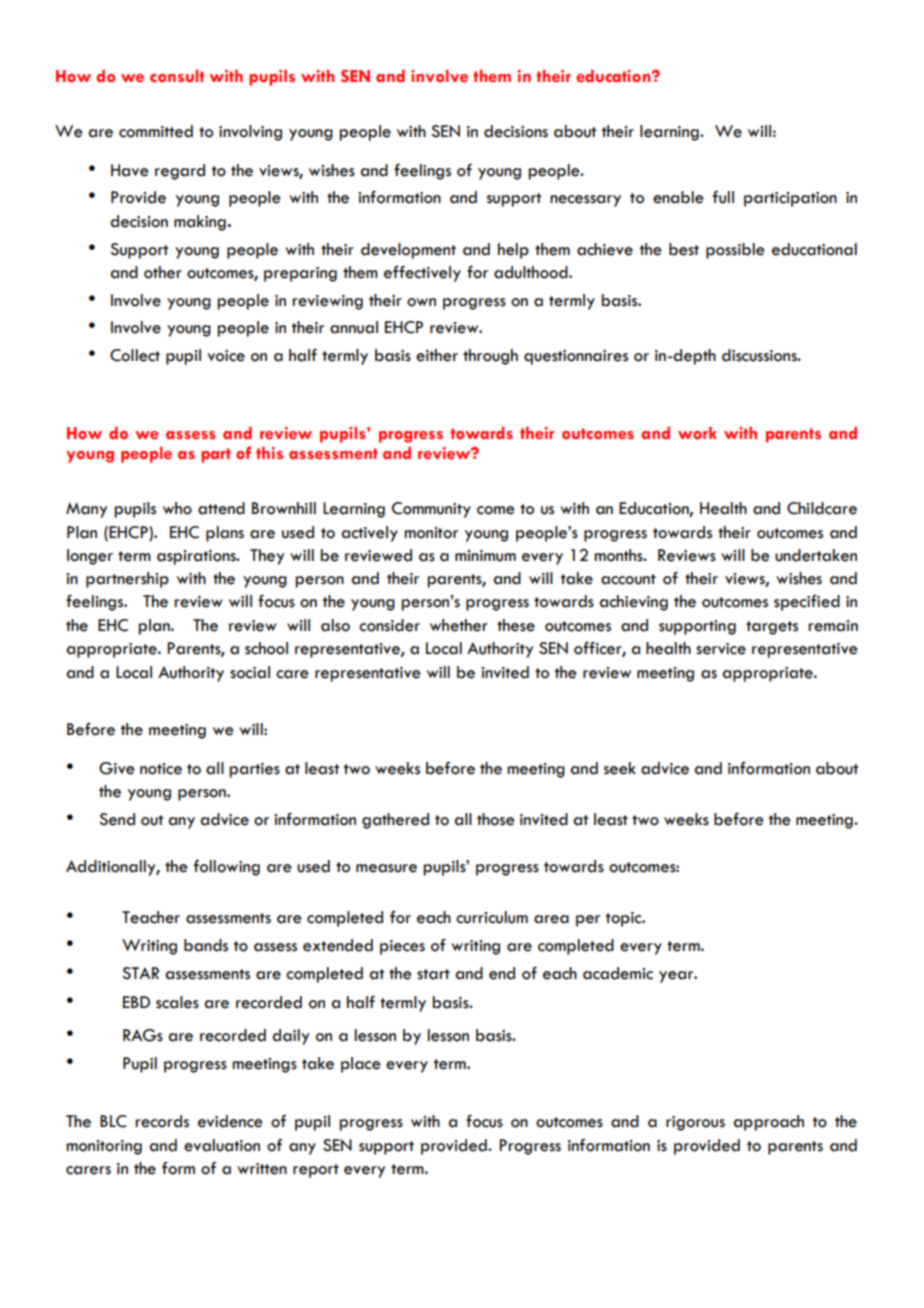  I want to click on curriculum, so click(492, 917).
